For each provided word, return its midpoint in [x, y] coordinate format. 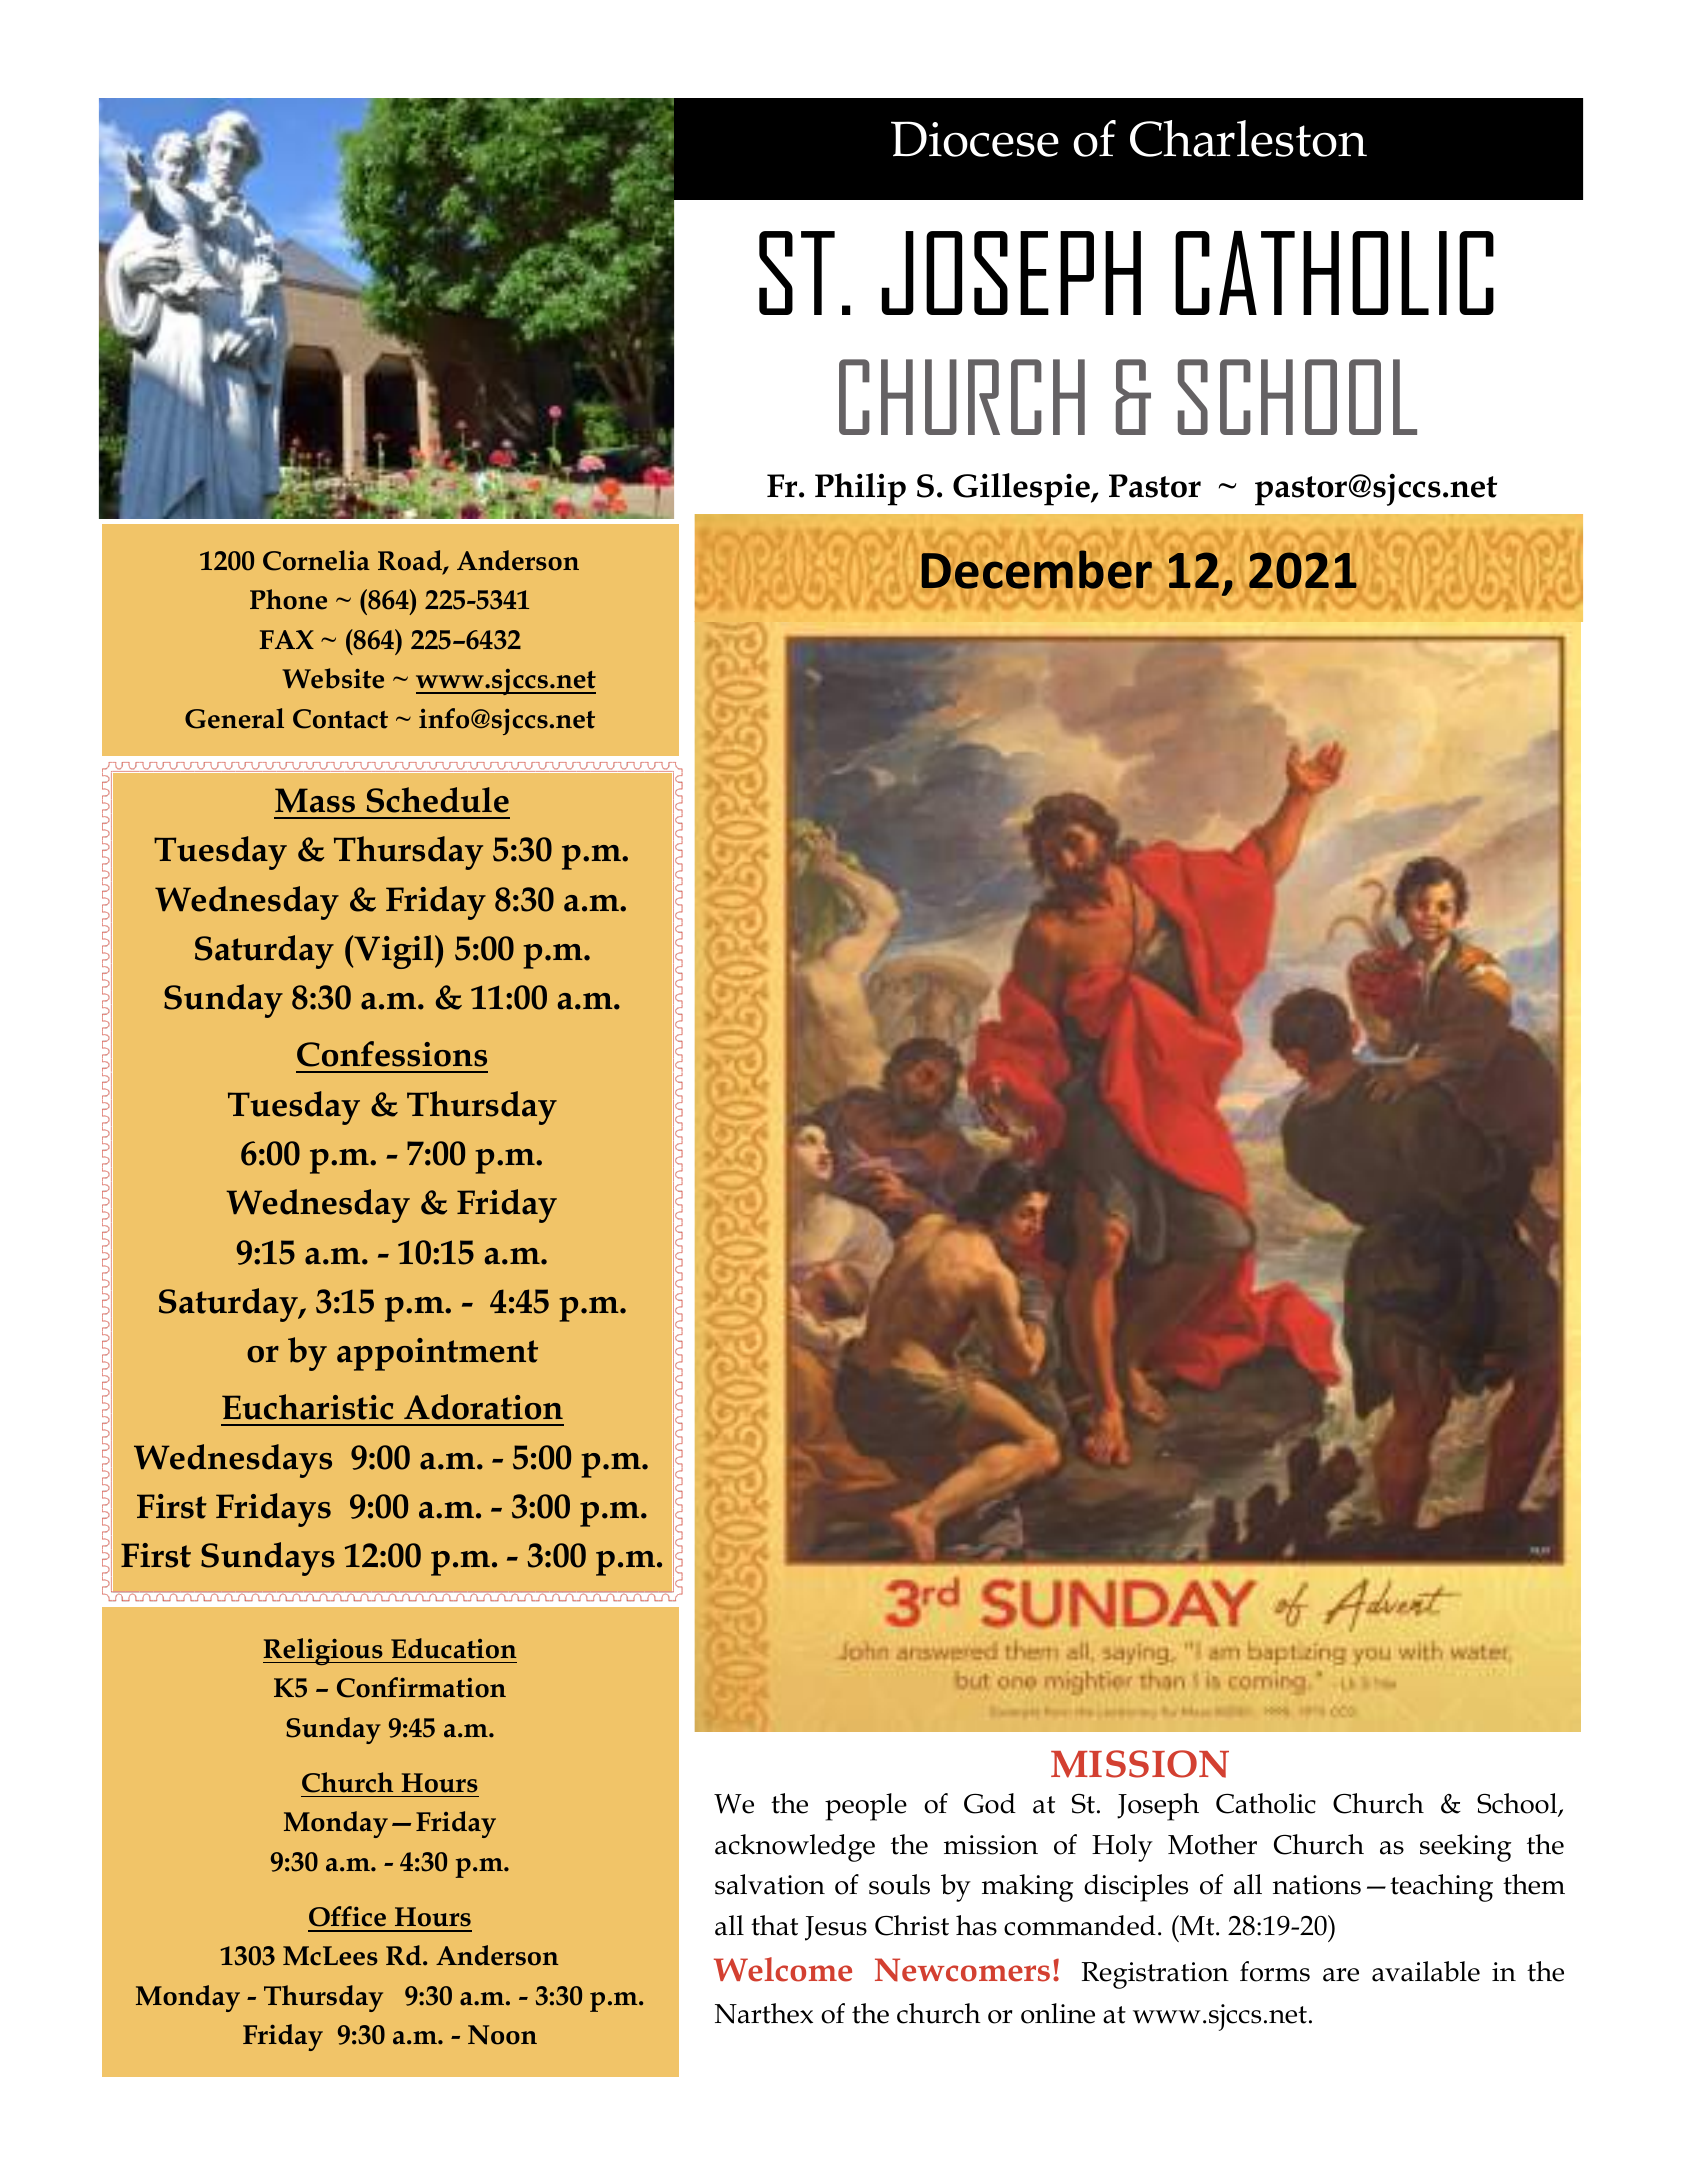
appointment [437, 1354]
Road [411, 561]
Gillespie [1022, 489]
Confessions [392, 1054]
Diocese [975, 139]
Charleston [1248, 138]
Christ [912, 1925]
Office [347, 1916]
